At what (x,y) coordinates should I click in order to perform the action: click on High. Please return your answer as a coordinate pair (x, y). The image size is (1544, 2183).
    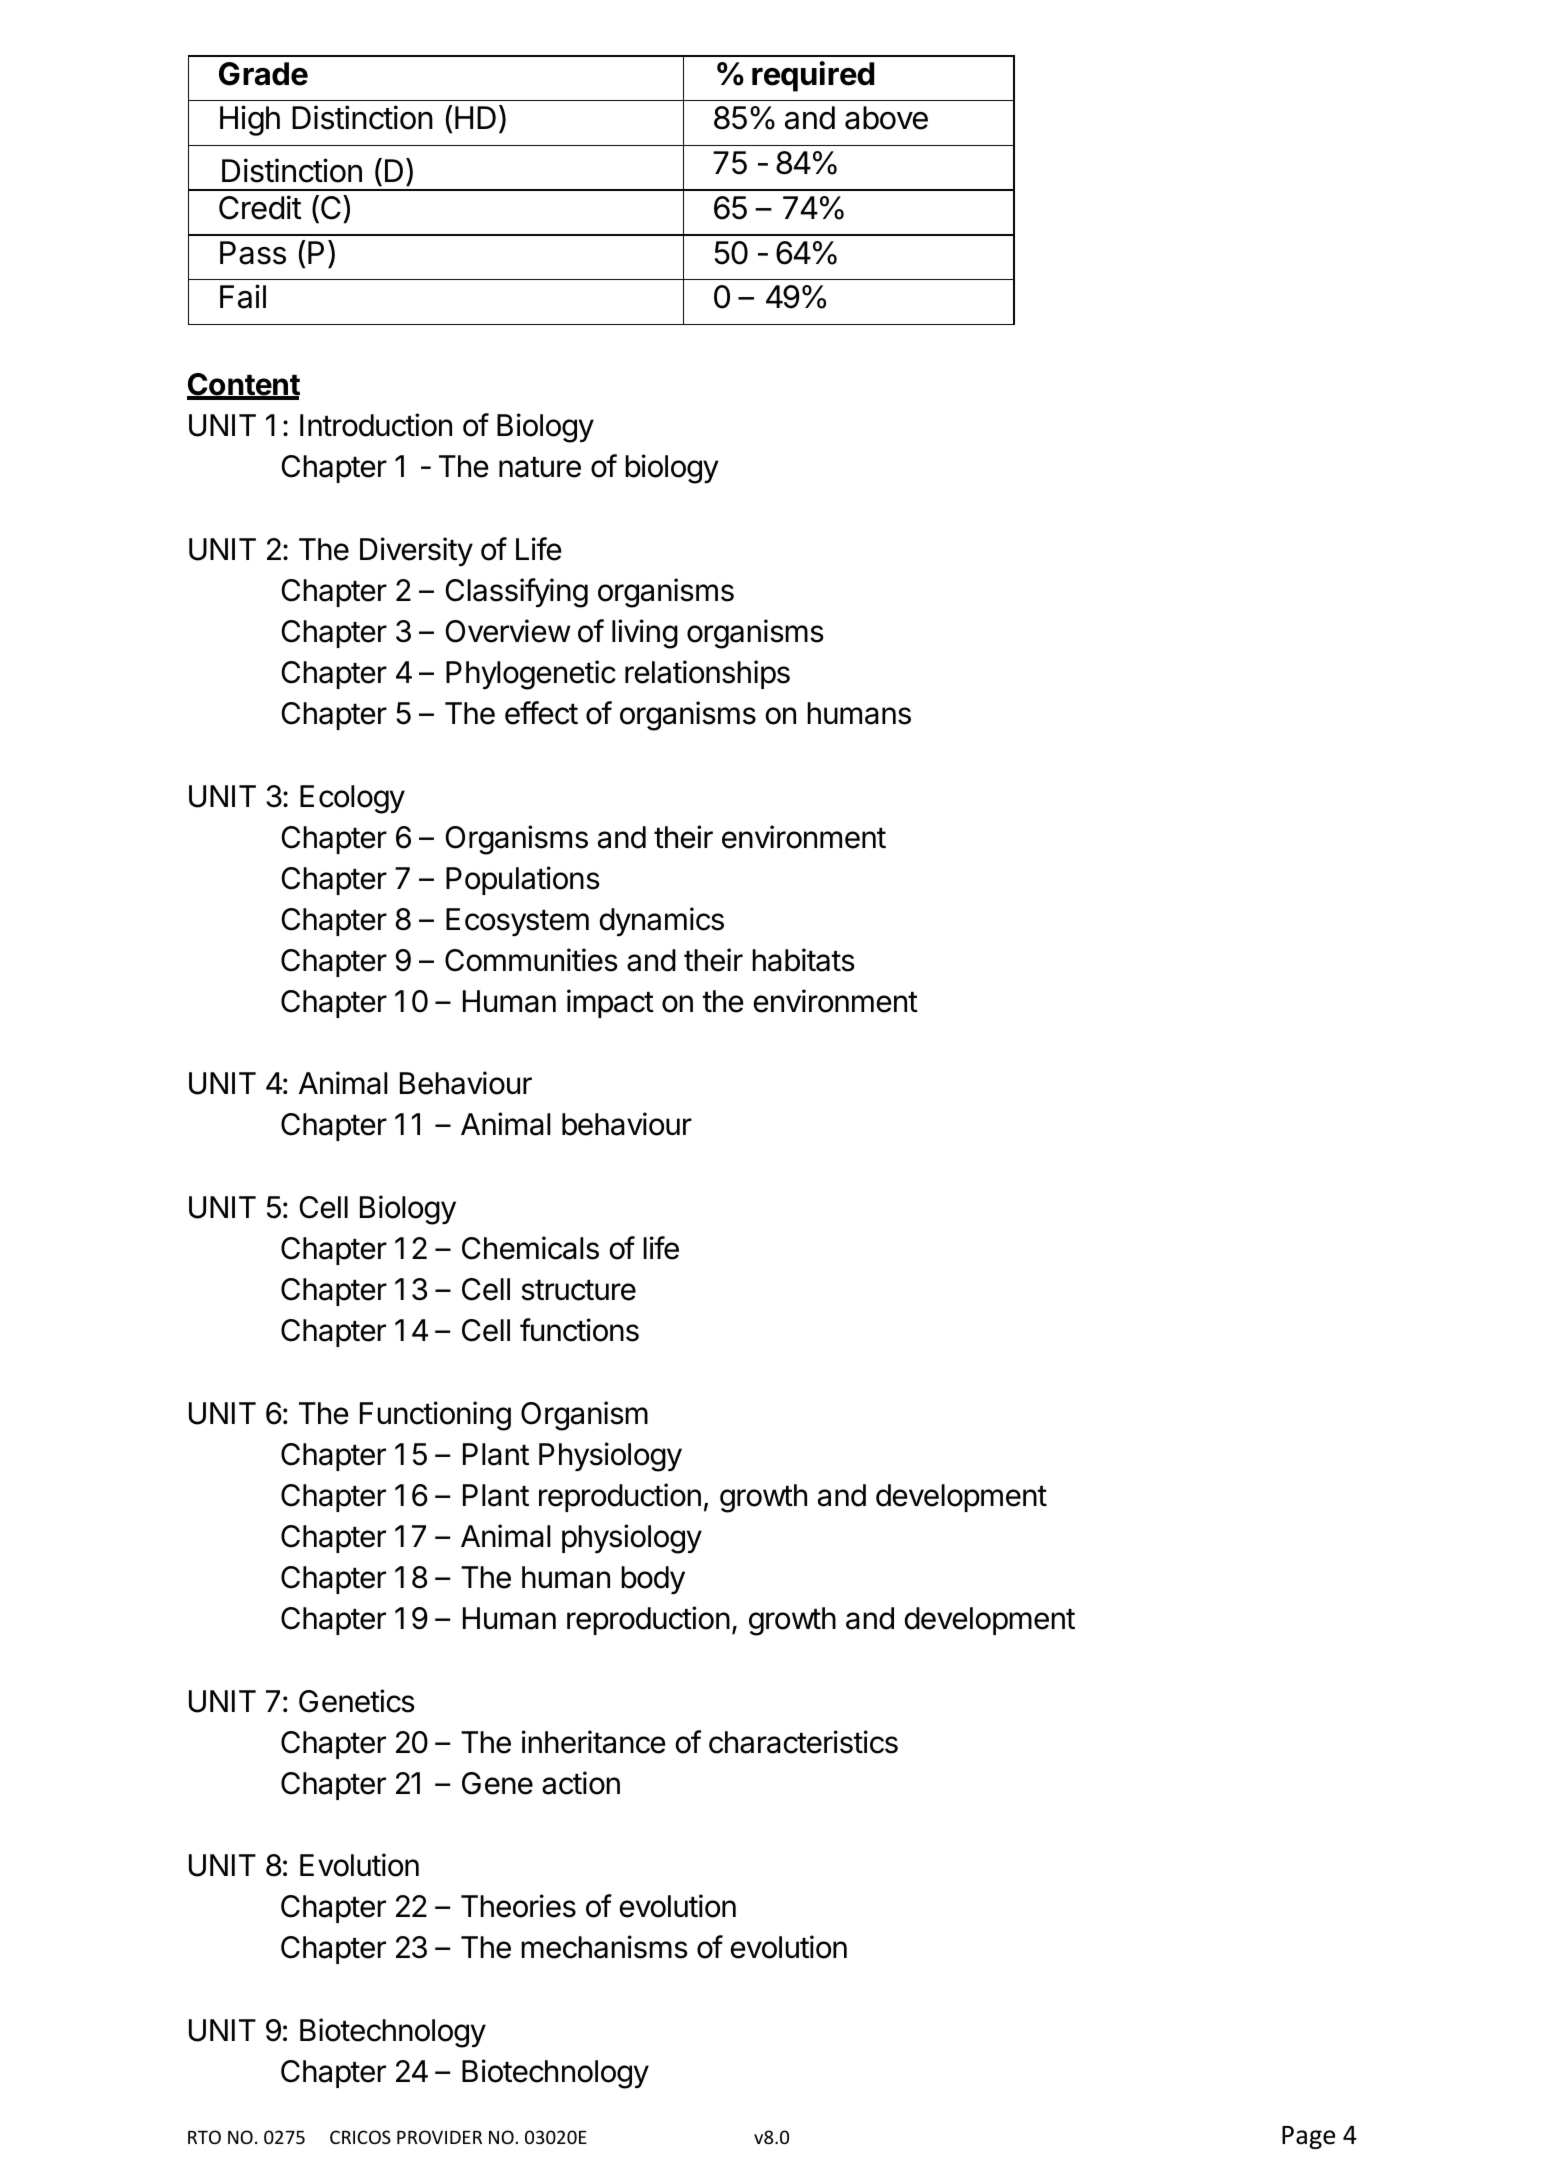
    Looking at the image, I should click on (250, 120).
